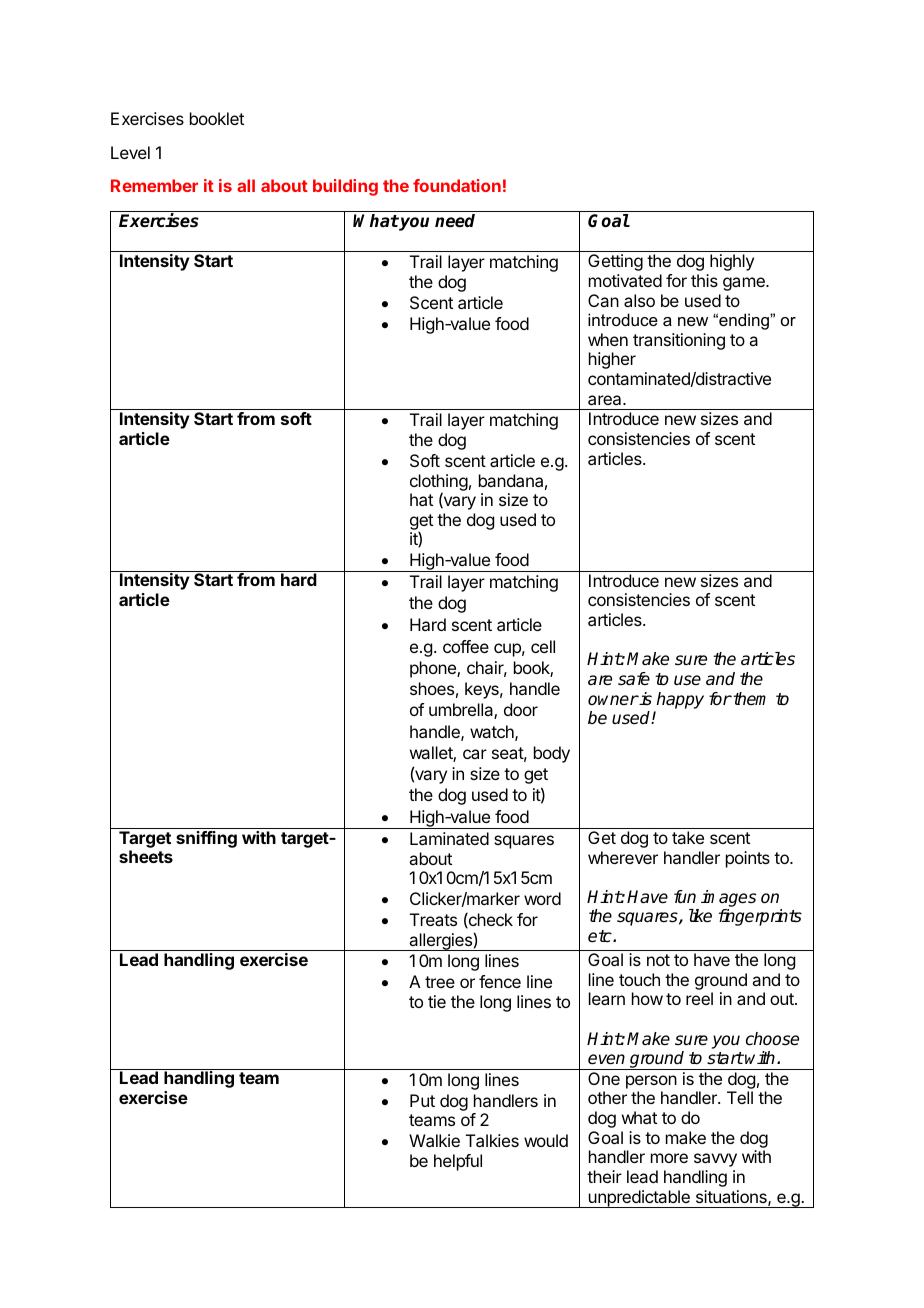 The width and height of the screenshot is (924, 1308). Describe the element at coordinates (206, 839) in the screenshot. I see `sniffing` at that location.
